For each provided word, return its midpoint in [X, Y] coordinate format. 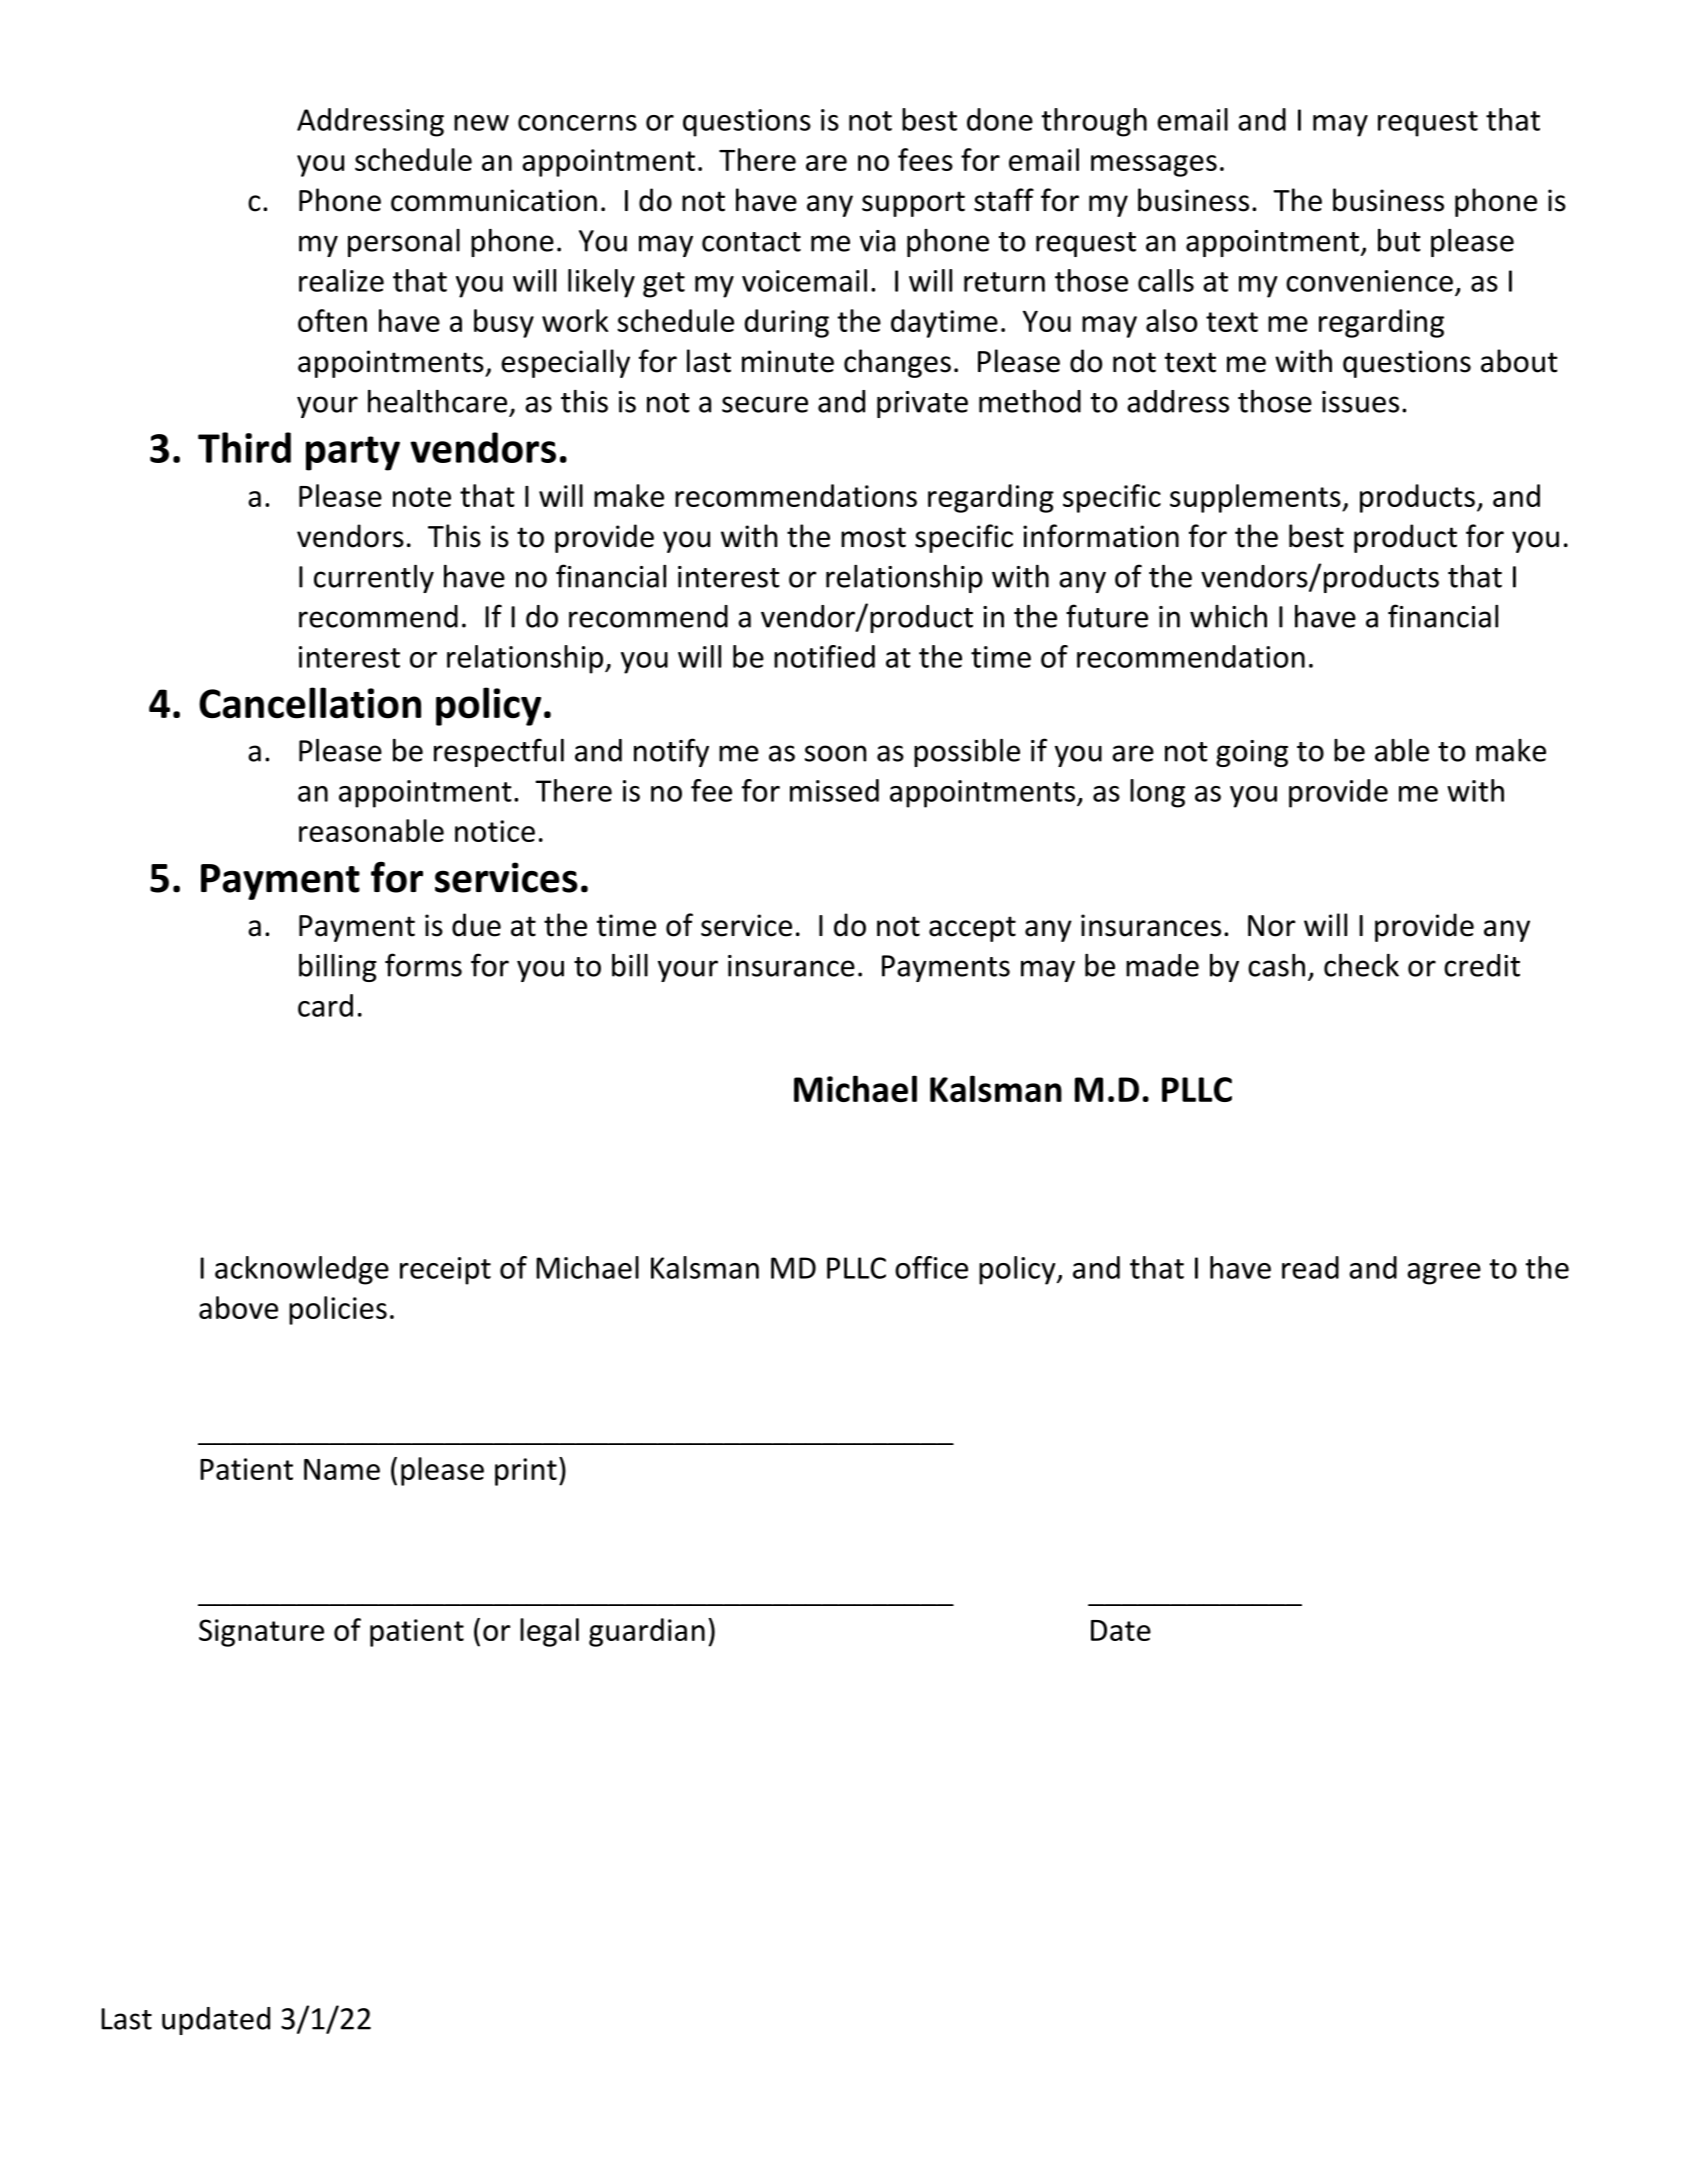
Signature [261, 1633]
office [931, 1267]
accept [972, 929]
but [1399, 240]
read [1310, 1267]
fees [925, 159]
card [325, 1005]
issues [1360, 402]
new [481, 123]
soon [836, 753]
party [353, 453]
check [1361, 965]
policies [338, 1310]
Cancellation [310, 703]
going [1252, 753]
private [922, 404]
